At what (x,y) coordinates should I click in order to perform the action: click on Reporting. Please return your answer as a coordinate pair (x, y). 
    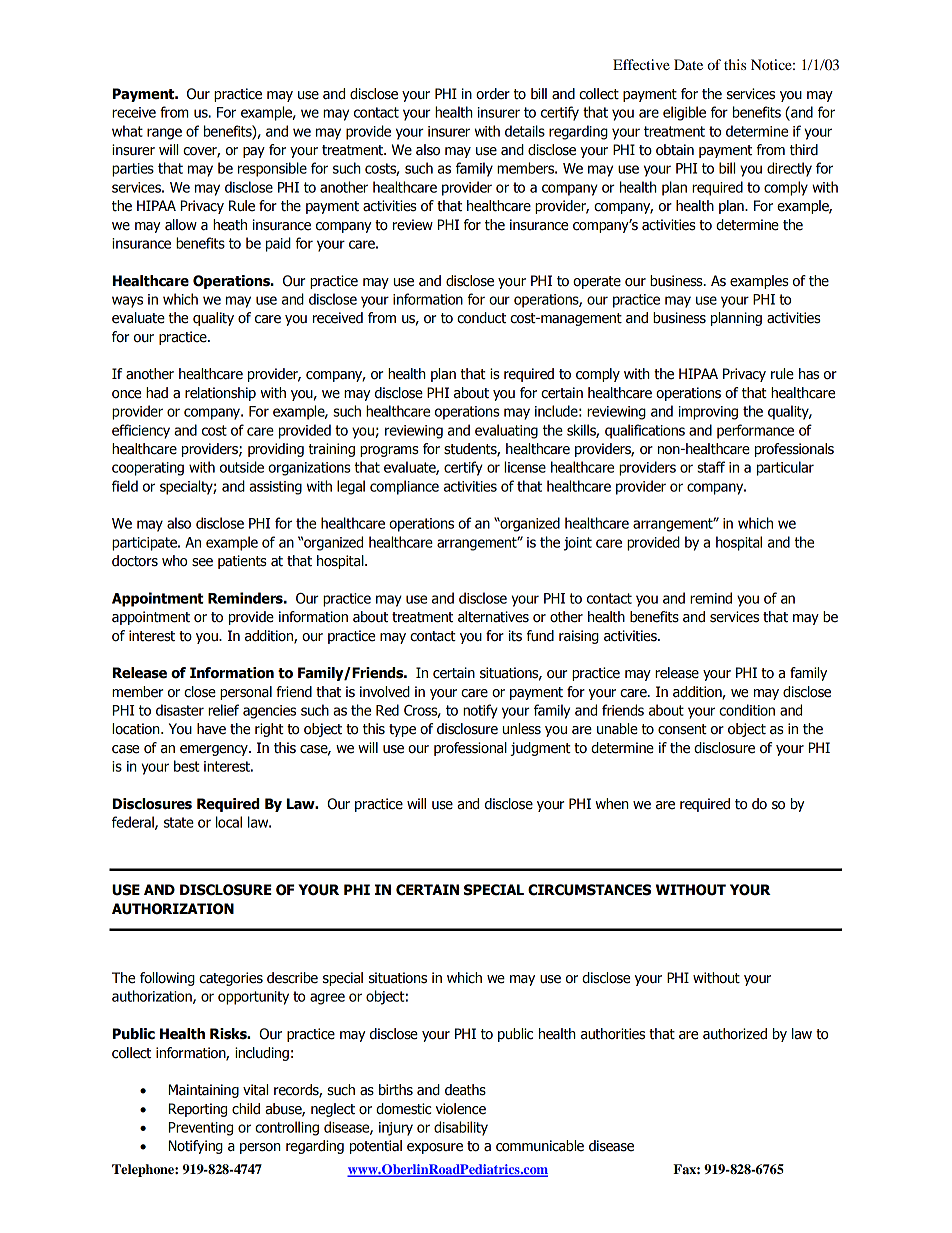
    Looking at the image, I should click on (198, 1110).
